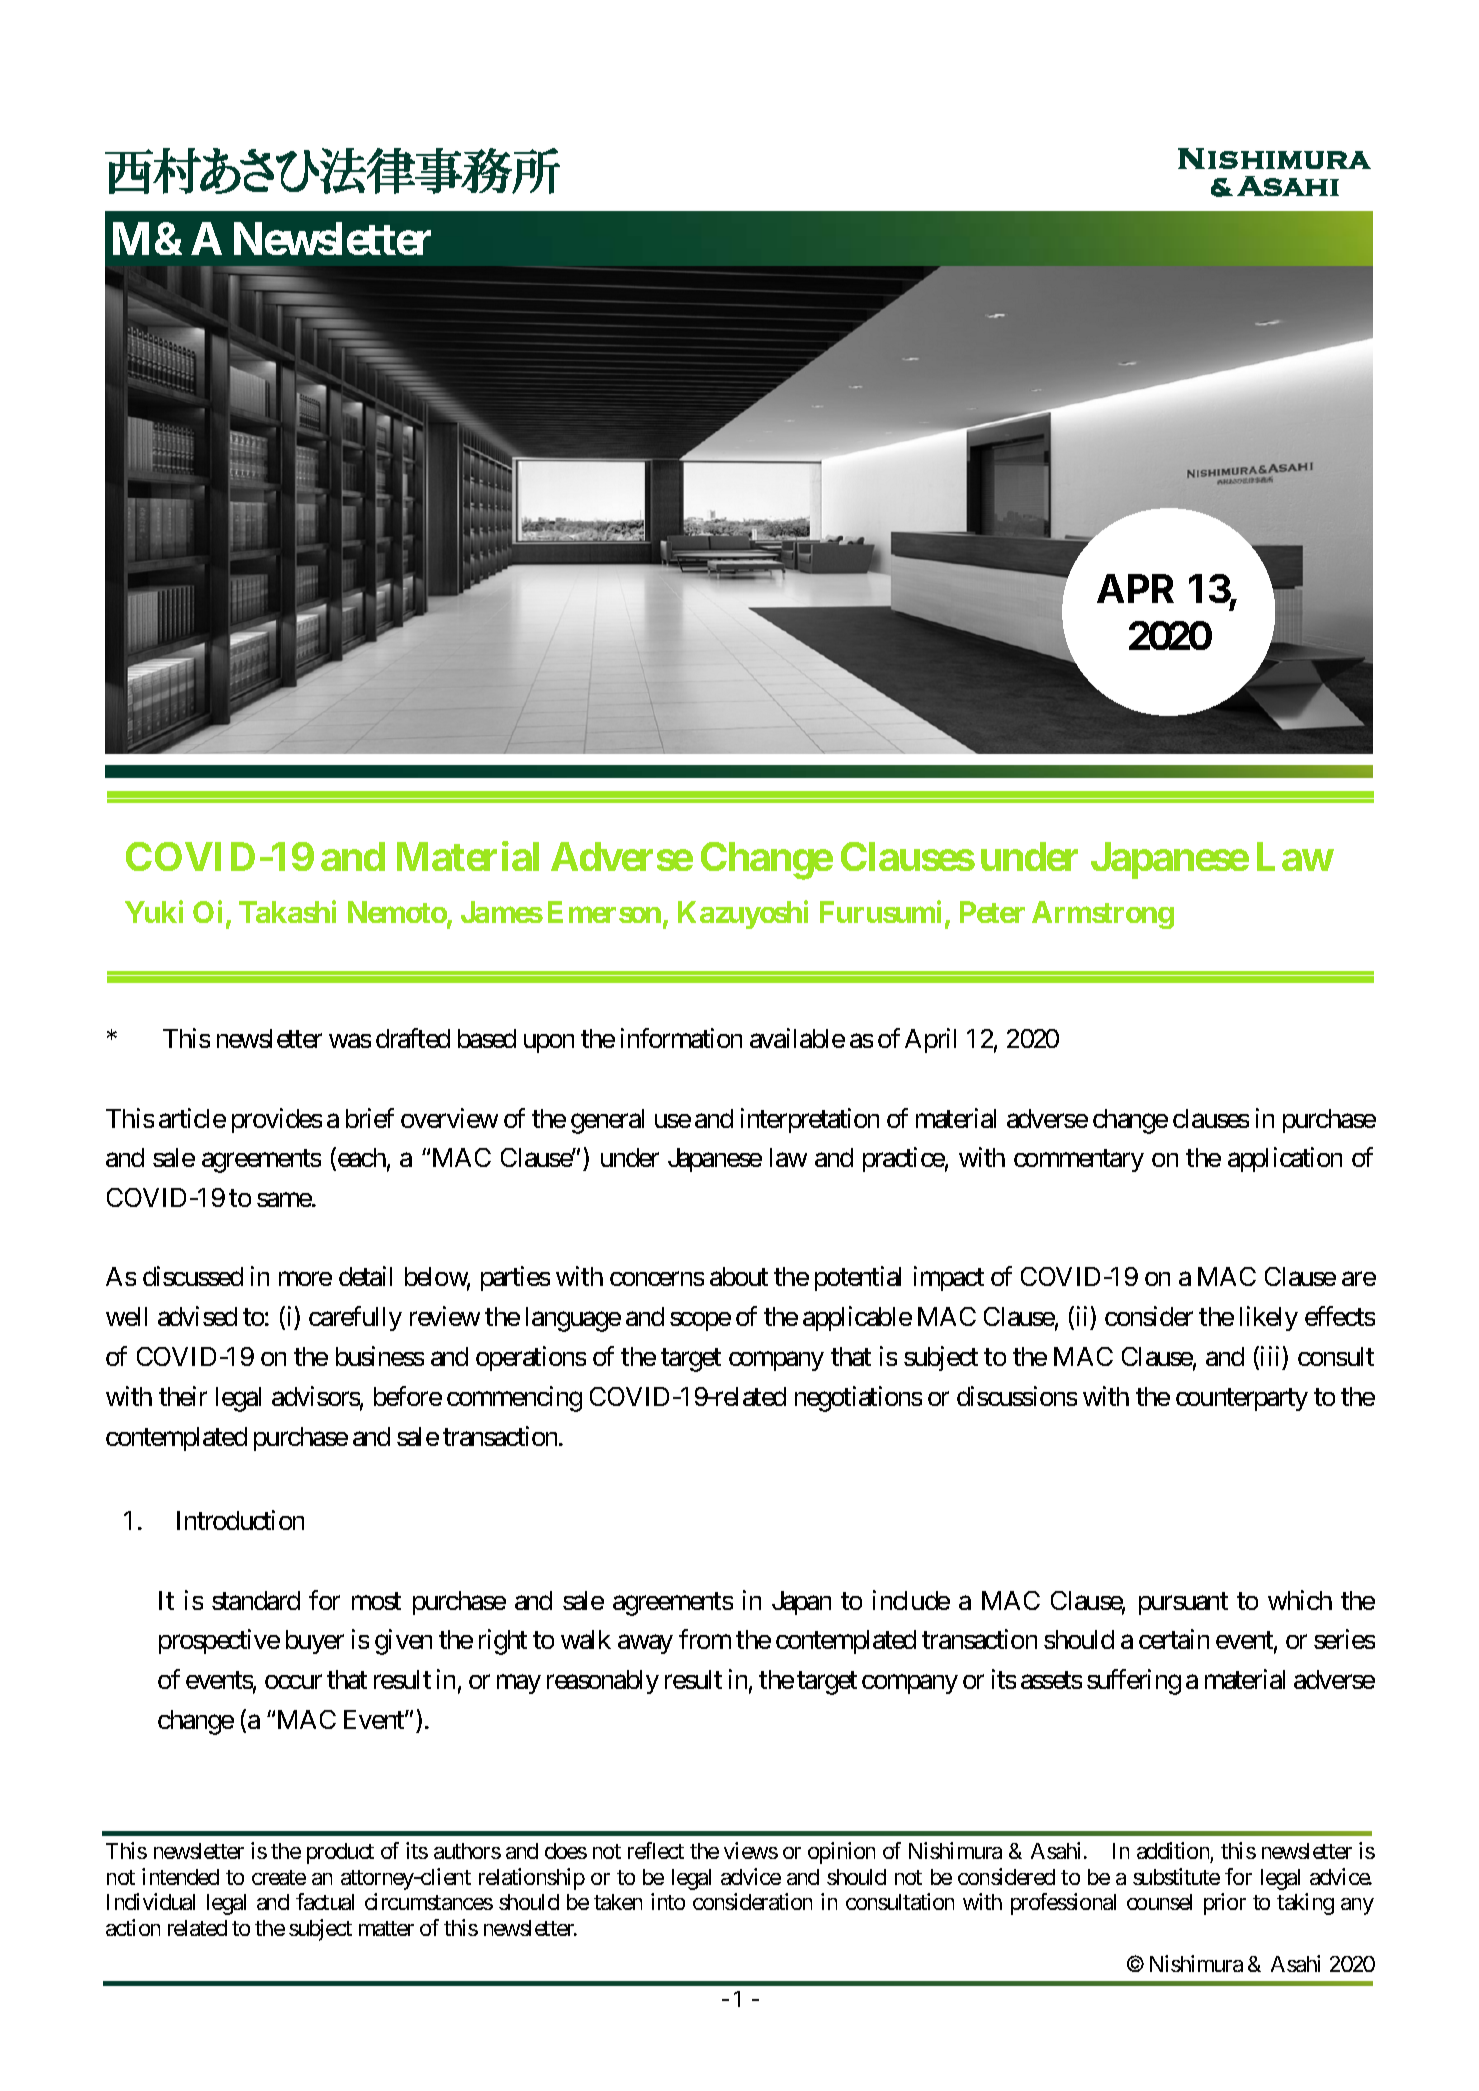 Image resolution: width=1479 pixels, height=2091 pixels. What do you see at coordinates (360, 1158) in the screenshot?
I see `each` at bounding box center [360, 1158].
